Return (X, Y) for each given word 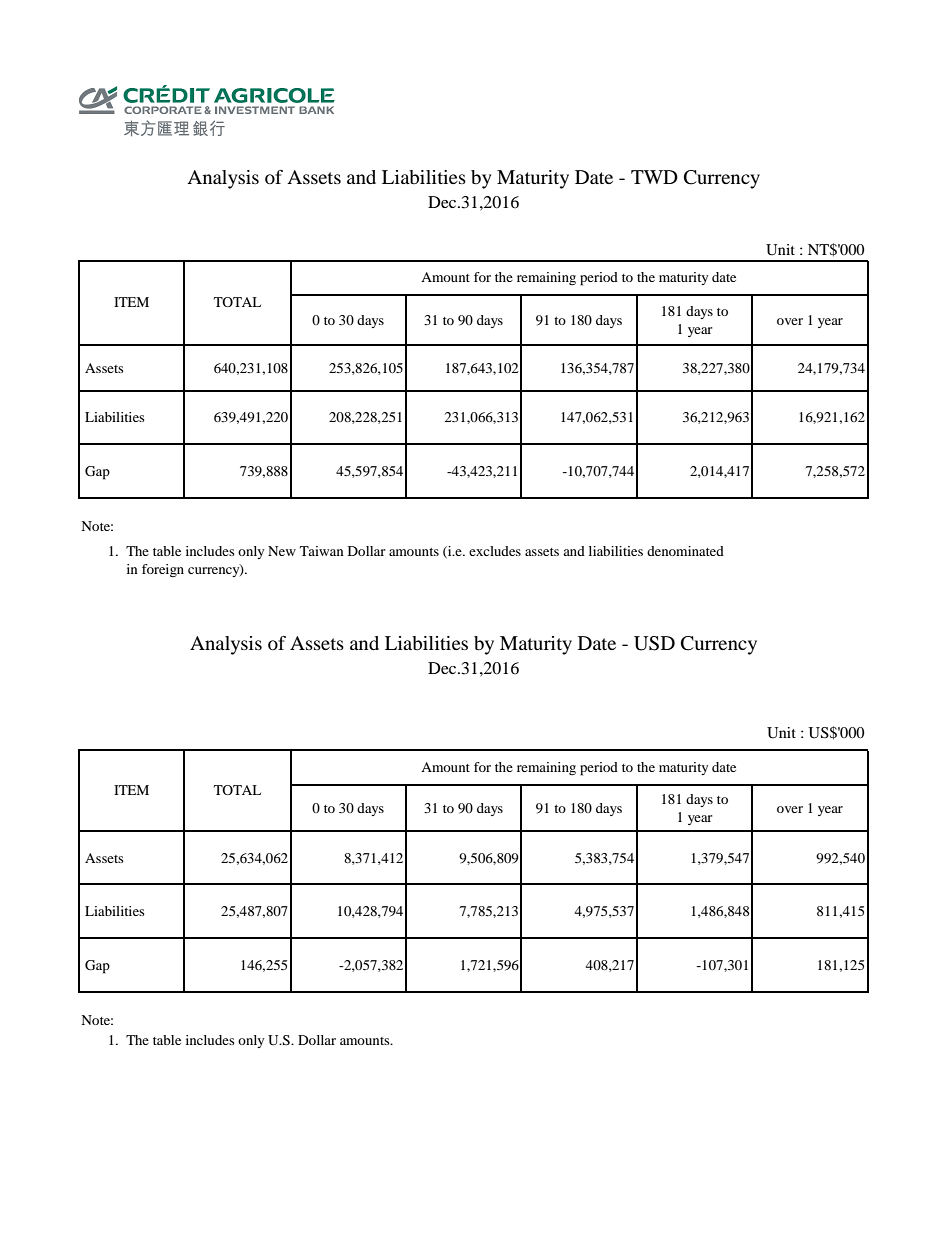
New (282, 551)
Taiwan (322, 551)
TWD (654, 177)
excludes (495, 551)
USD (654, 643)
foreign (163, 571)
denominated (685, 551)
